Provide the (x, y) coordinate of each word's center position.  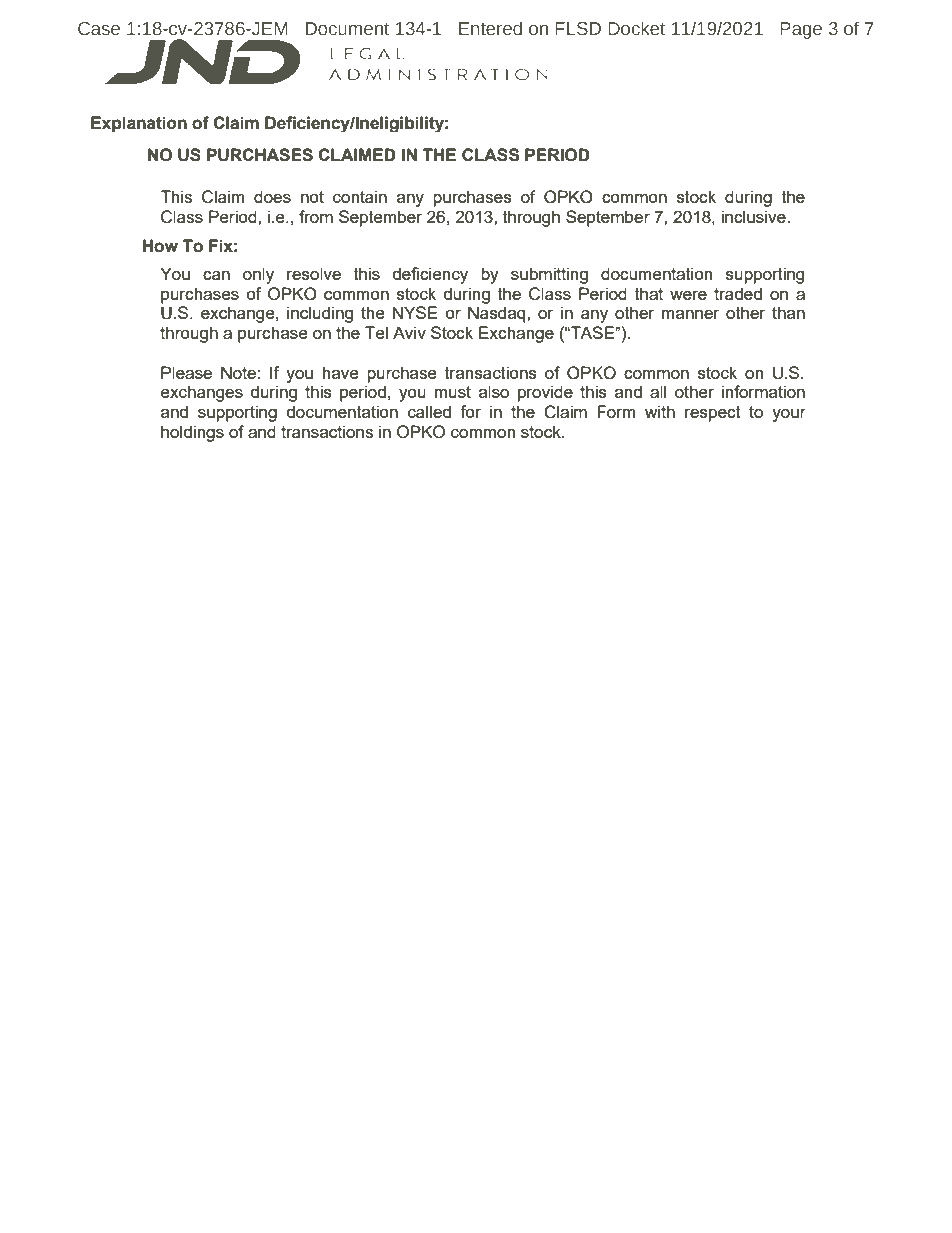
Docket (636, 28)
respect (713, 414)
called (429, 411)
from (316, 216)
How (160, 246)
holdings (192, 433)
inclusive (754, 216)
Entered (490, 28)
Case (99, 29)
